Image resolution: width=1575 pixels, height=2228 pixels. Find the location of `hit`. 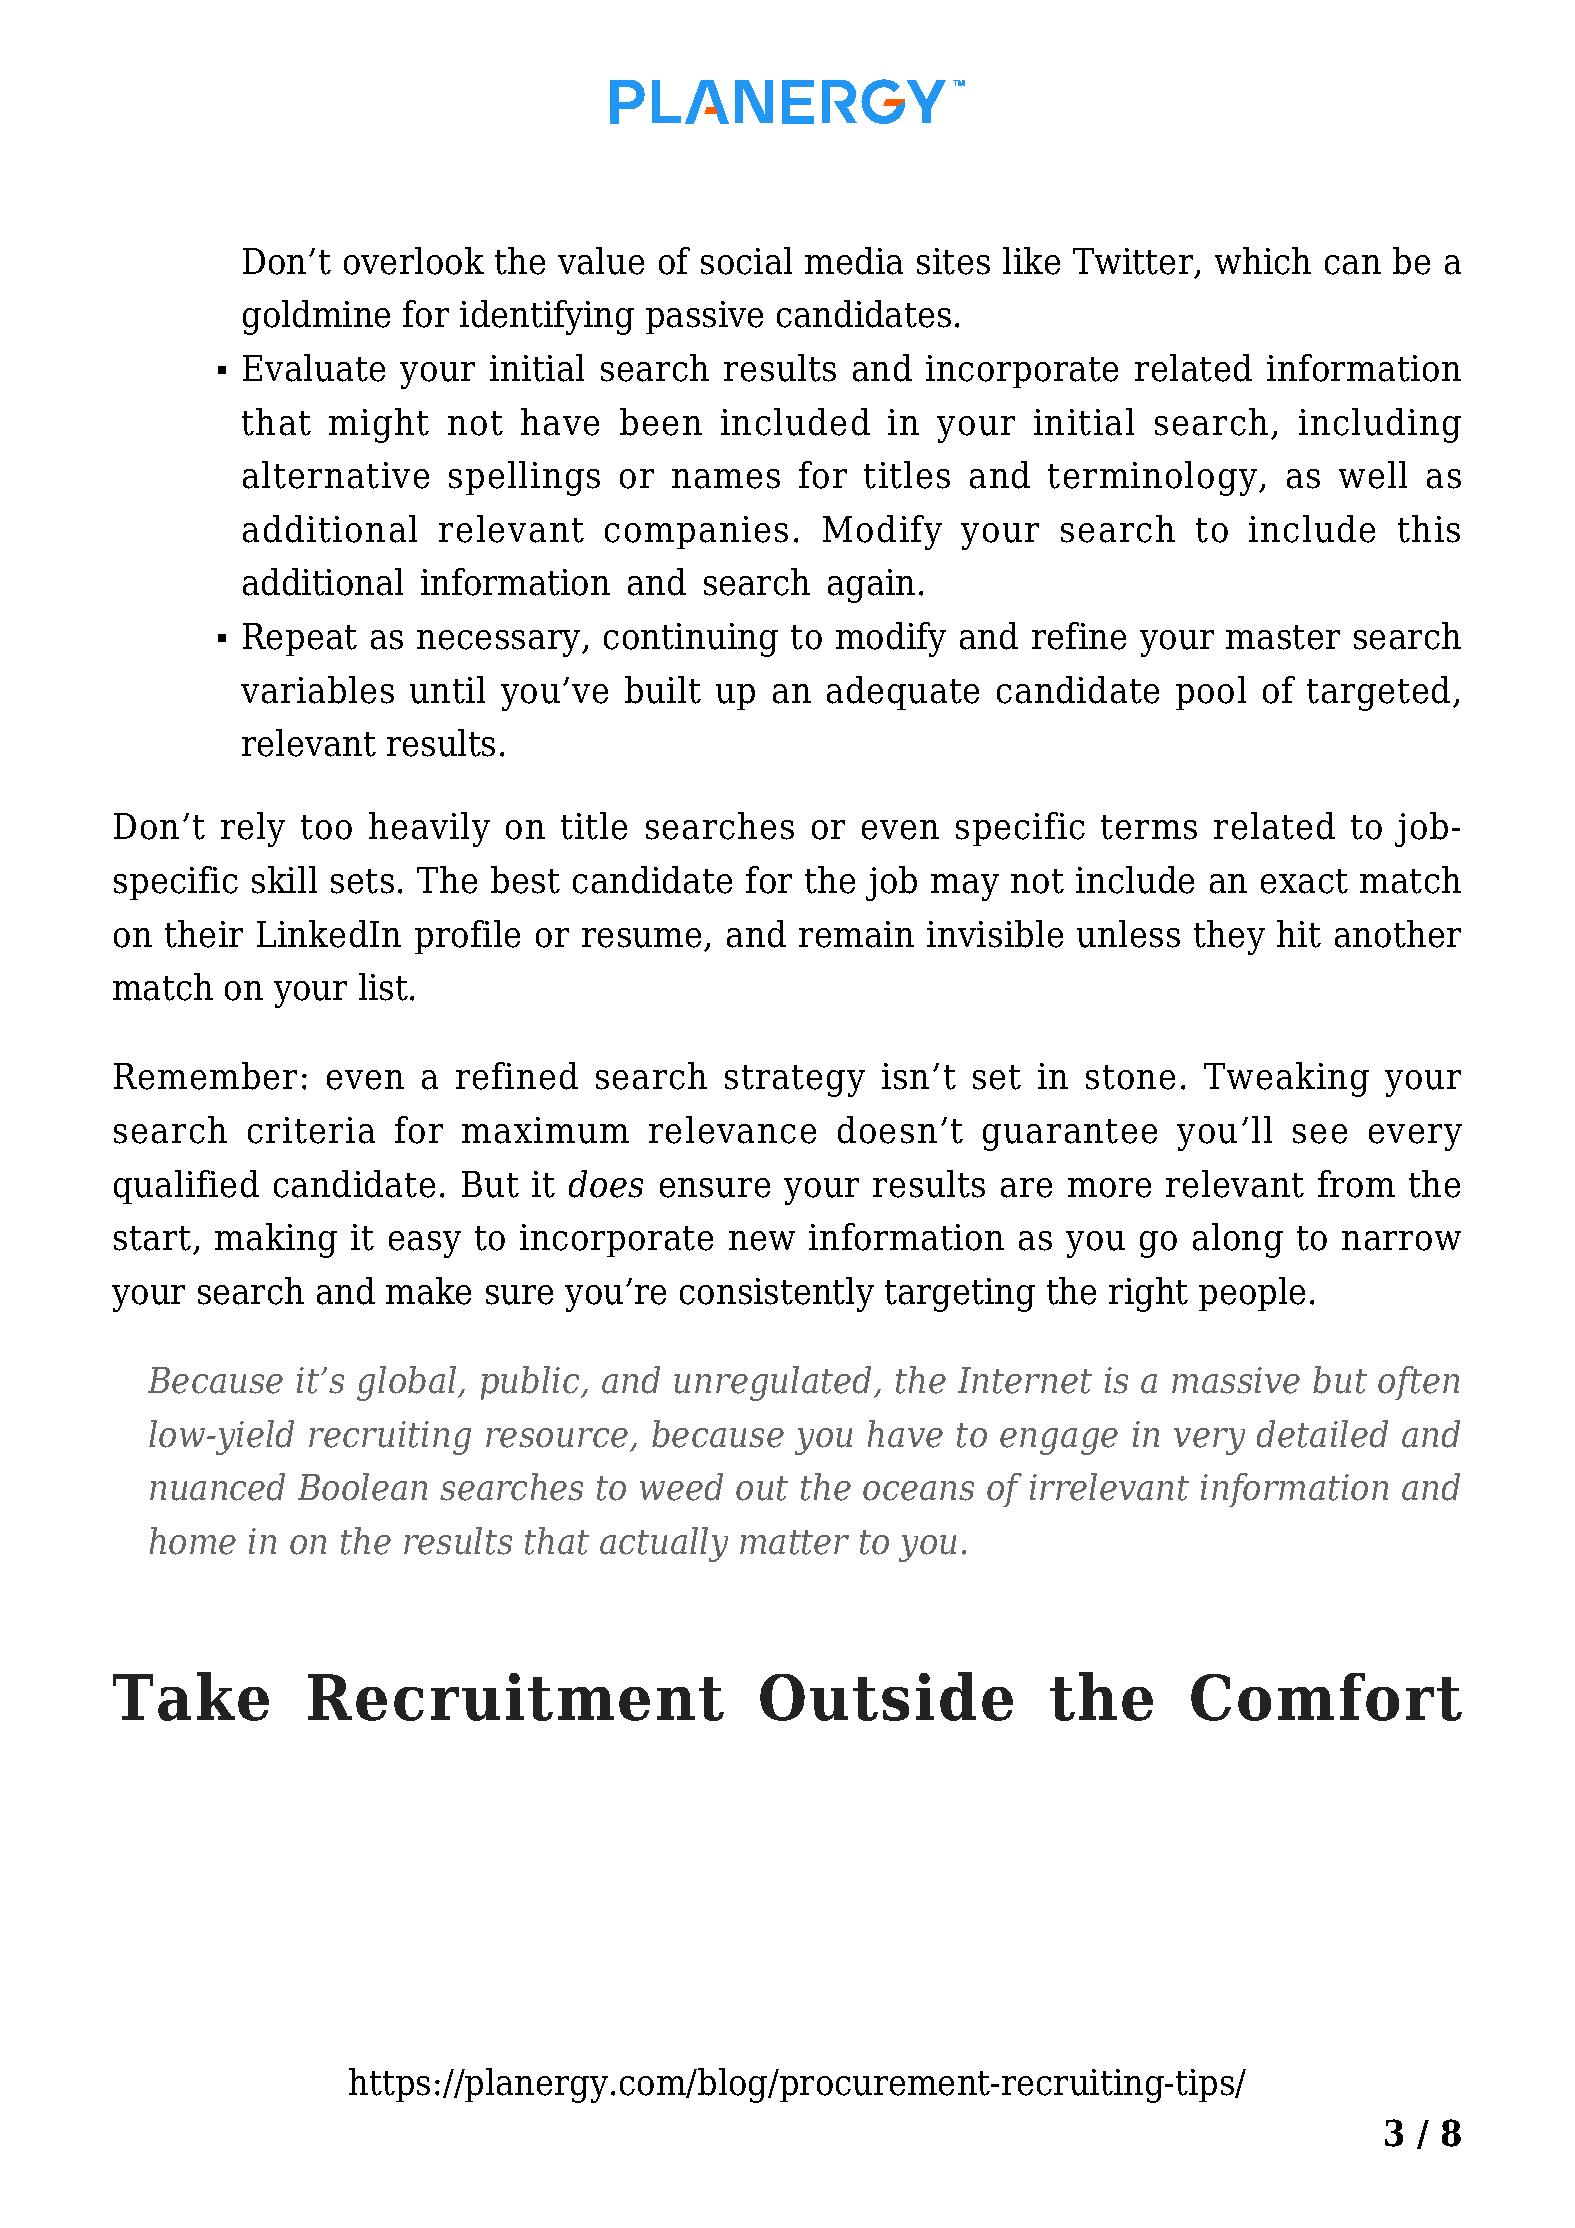

hit is located at coordinates (1299, 934).
